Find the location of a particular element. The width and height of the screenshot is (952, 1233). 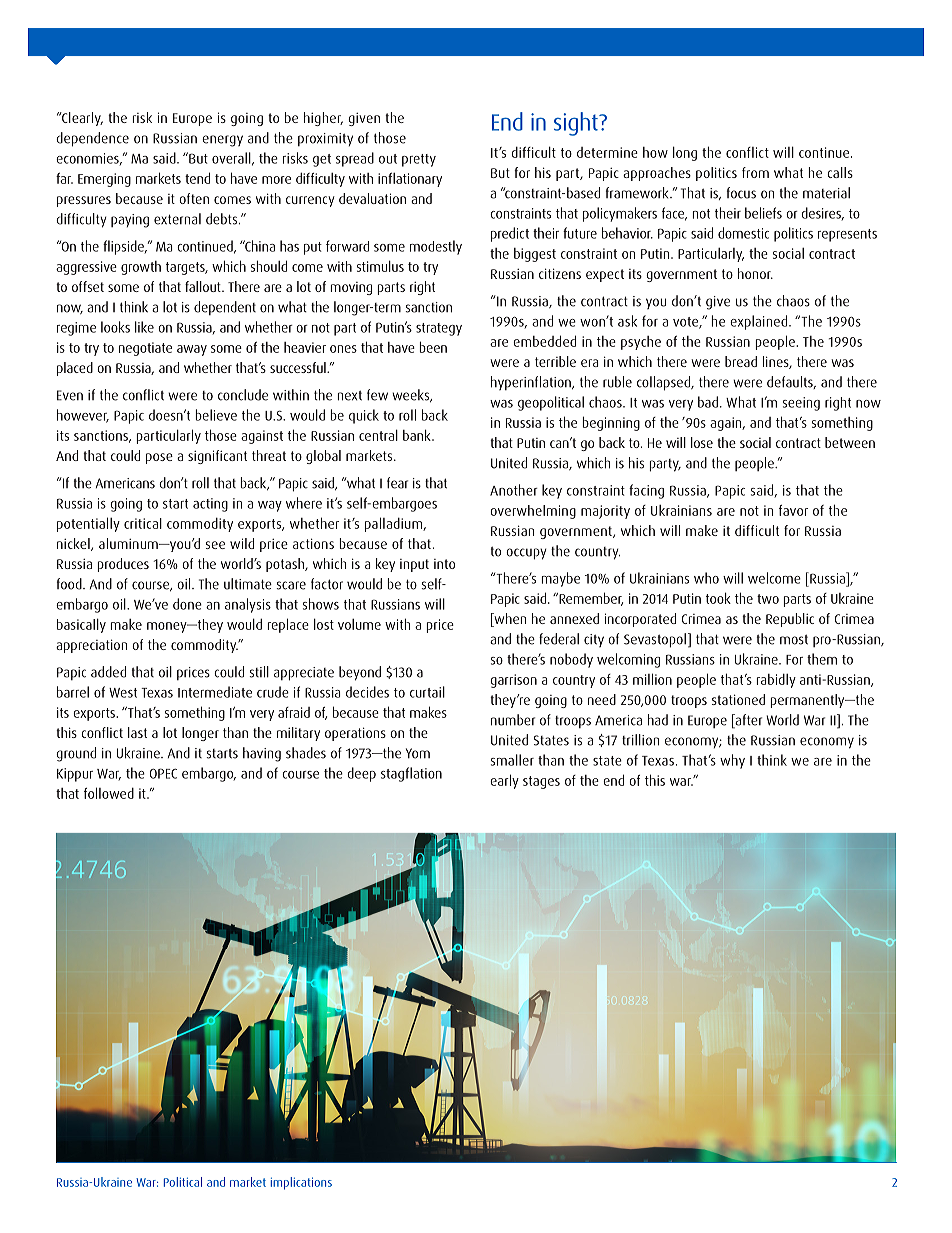

curtail is located at coordinates (427, 692).
